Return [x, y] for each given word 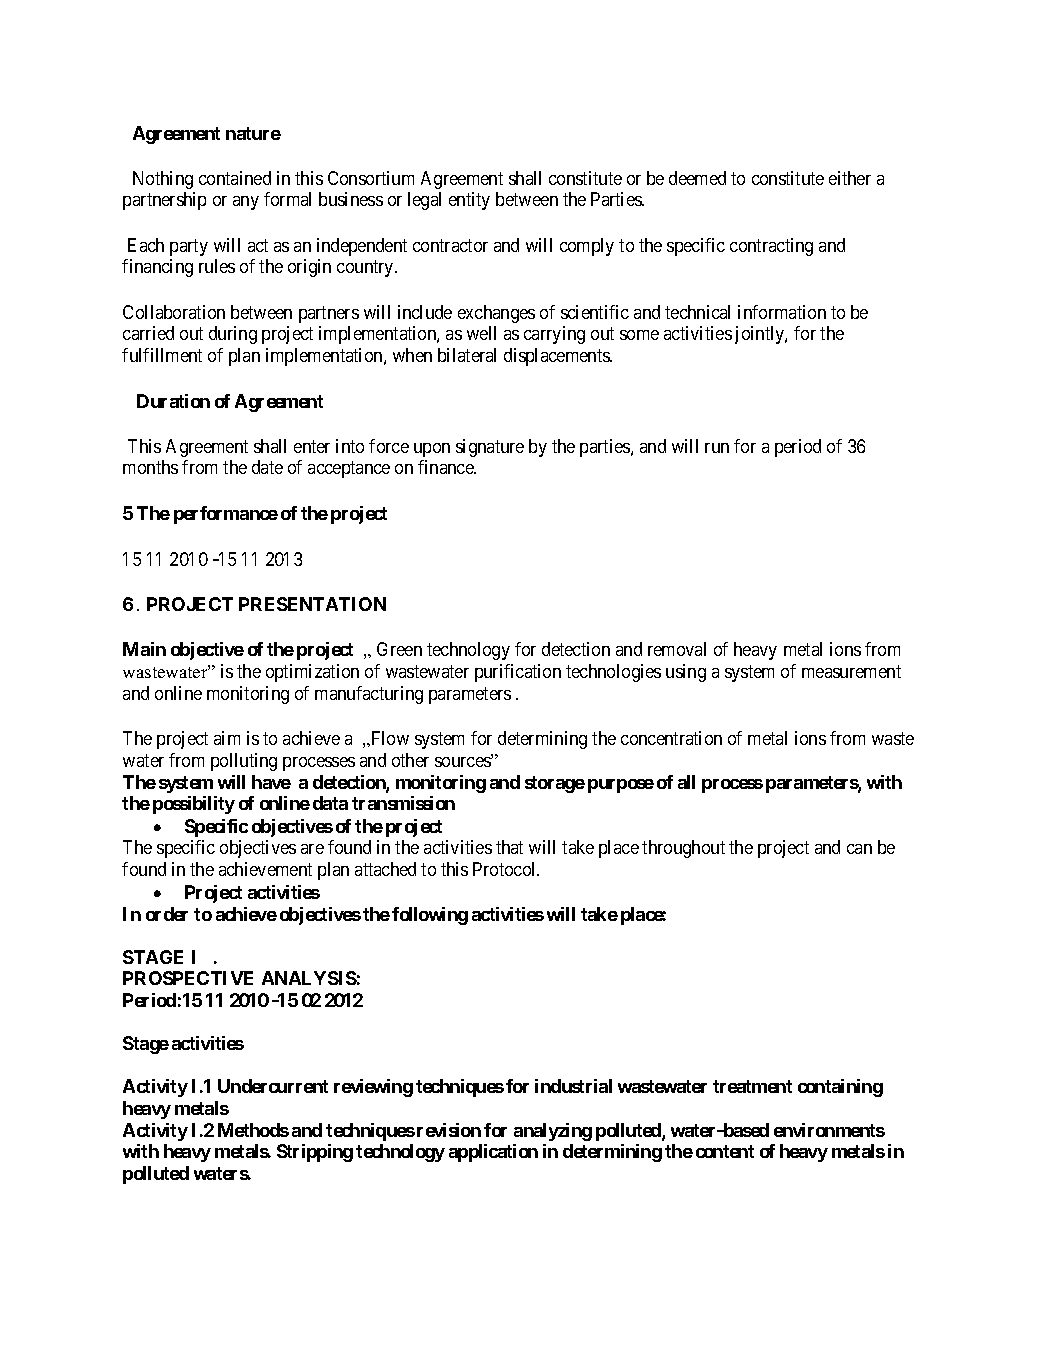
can [859, 849]
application [493, 1153]
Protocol [506, 869]
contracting [771, 247]
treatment [752, 1086]
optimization [312, 673]
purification [518, 673]
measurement [851, 671]
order [167, 914]
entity [469, 201]
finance [447, 467]
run [717, 448]
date [267, 467]
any [246, 203]
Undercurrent [273, 1086]
